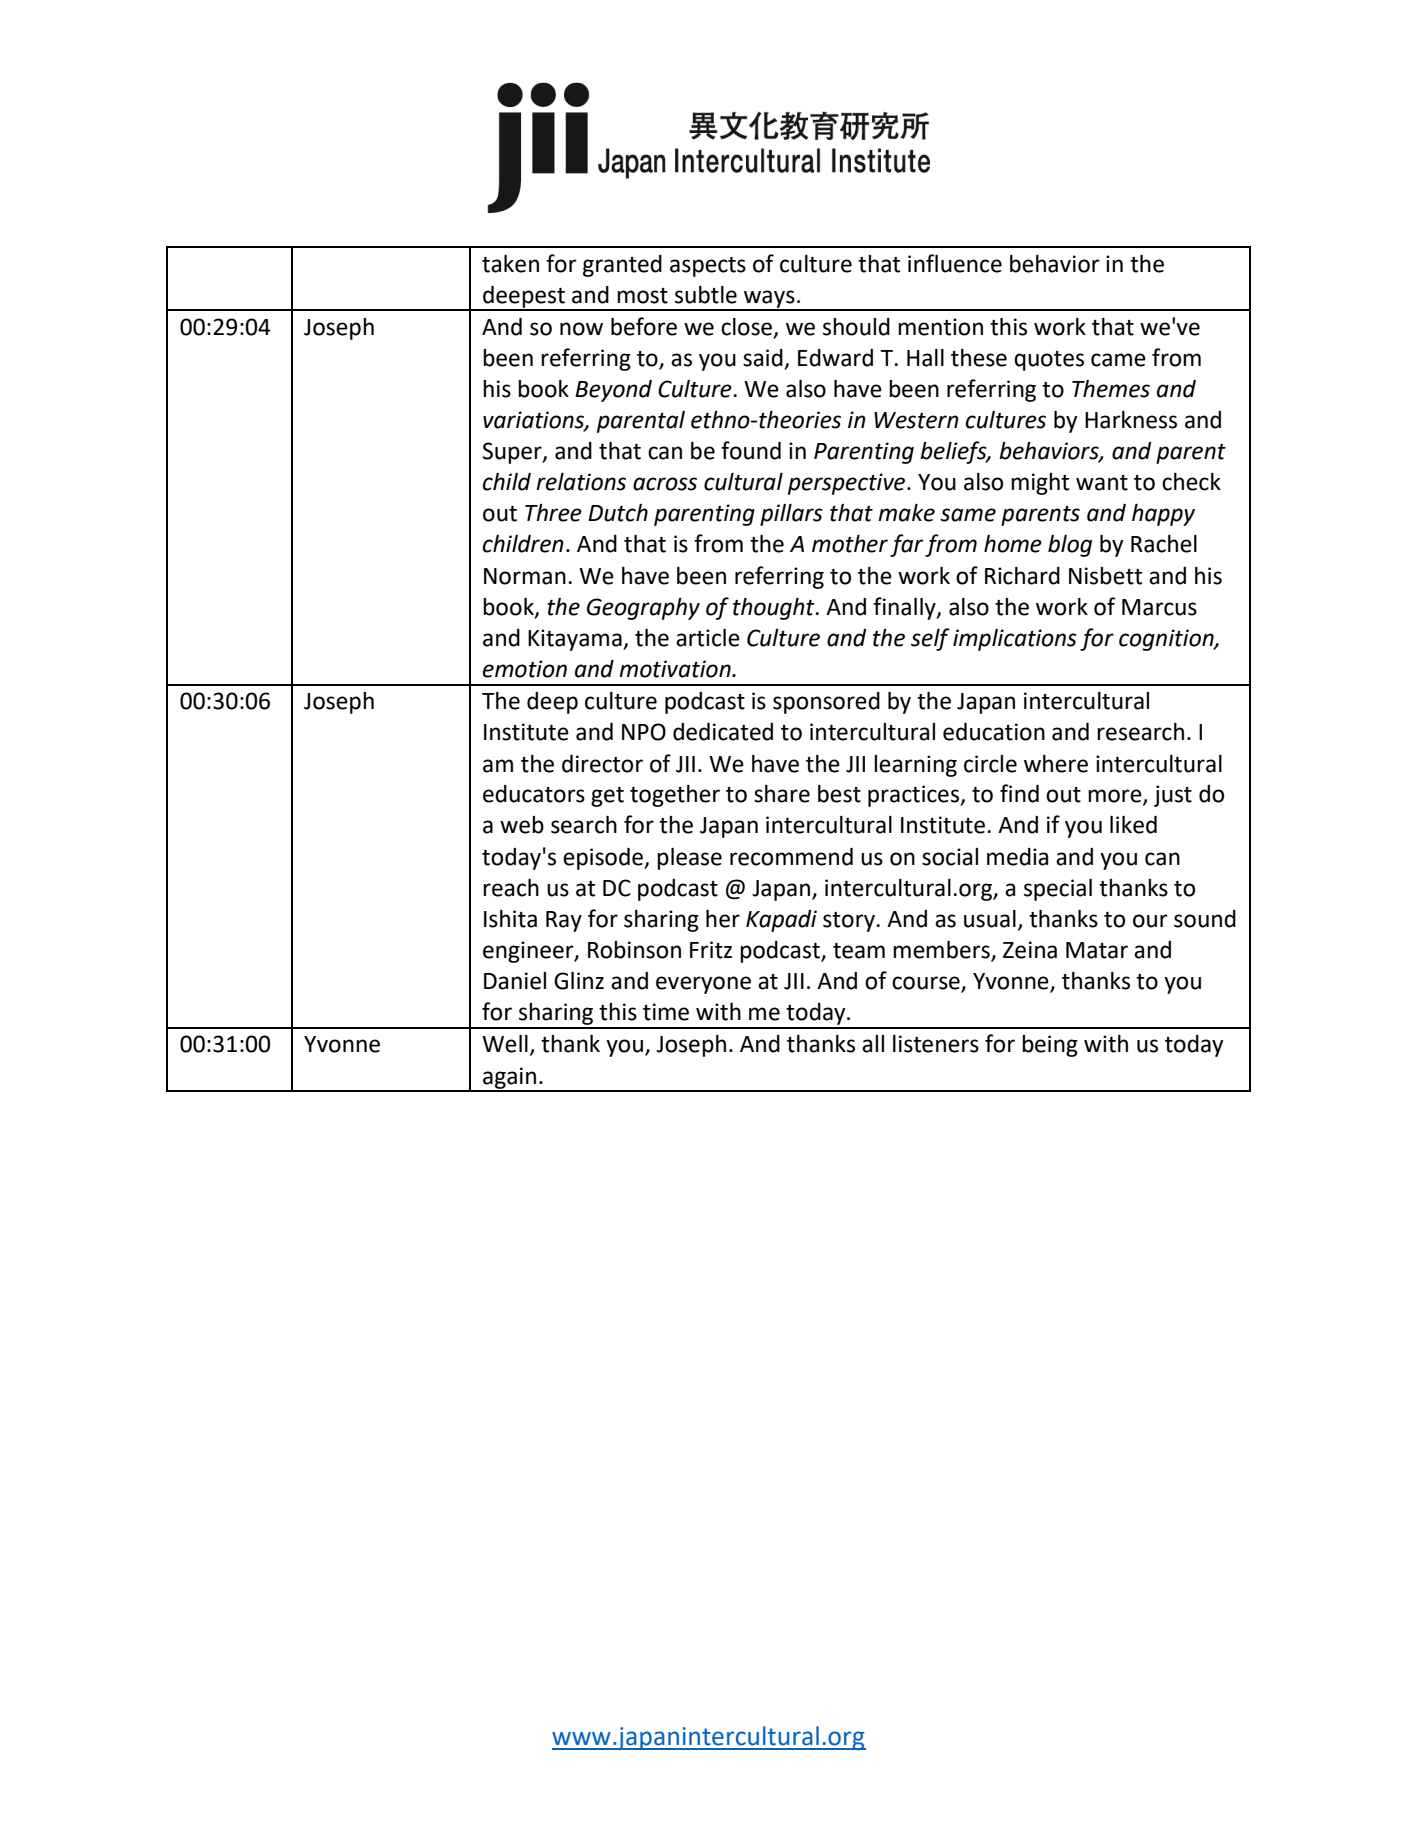 The width and height of the screenshot is (1417, 1834). I want to click on listeners, so click(936, 1044).
